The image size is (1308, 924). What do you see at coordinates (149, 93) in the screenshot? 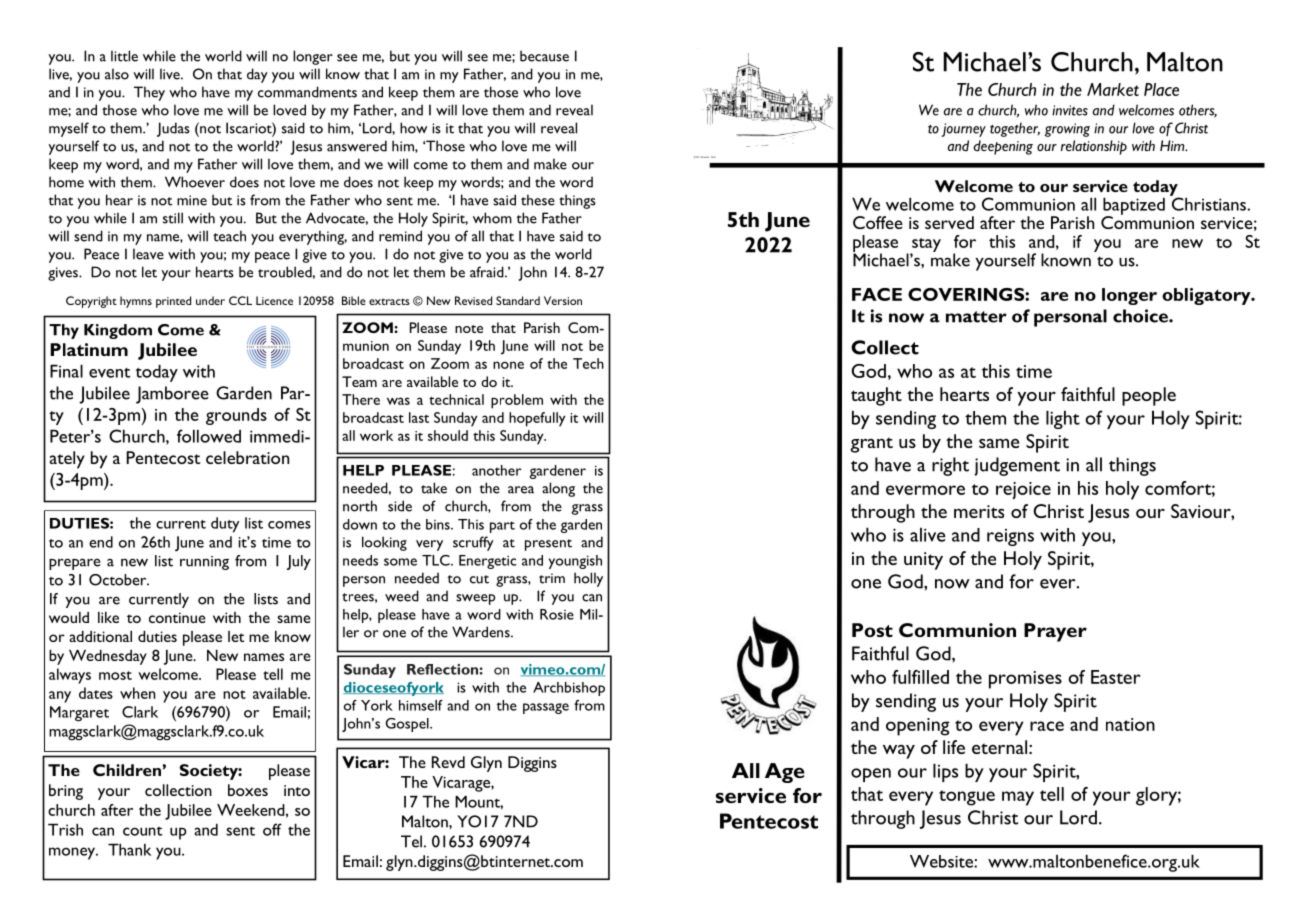
I see `They` at bounding box center [149, 93].
